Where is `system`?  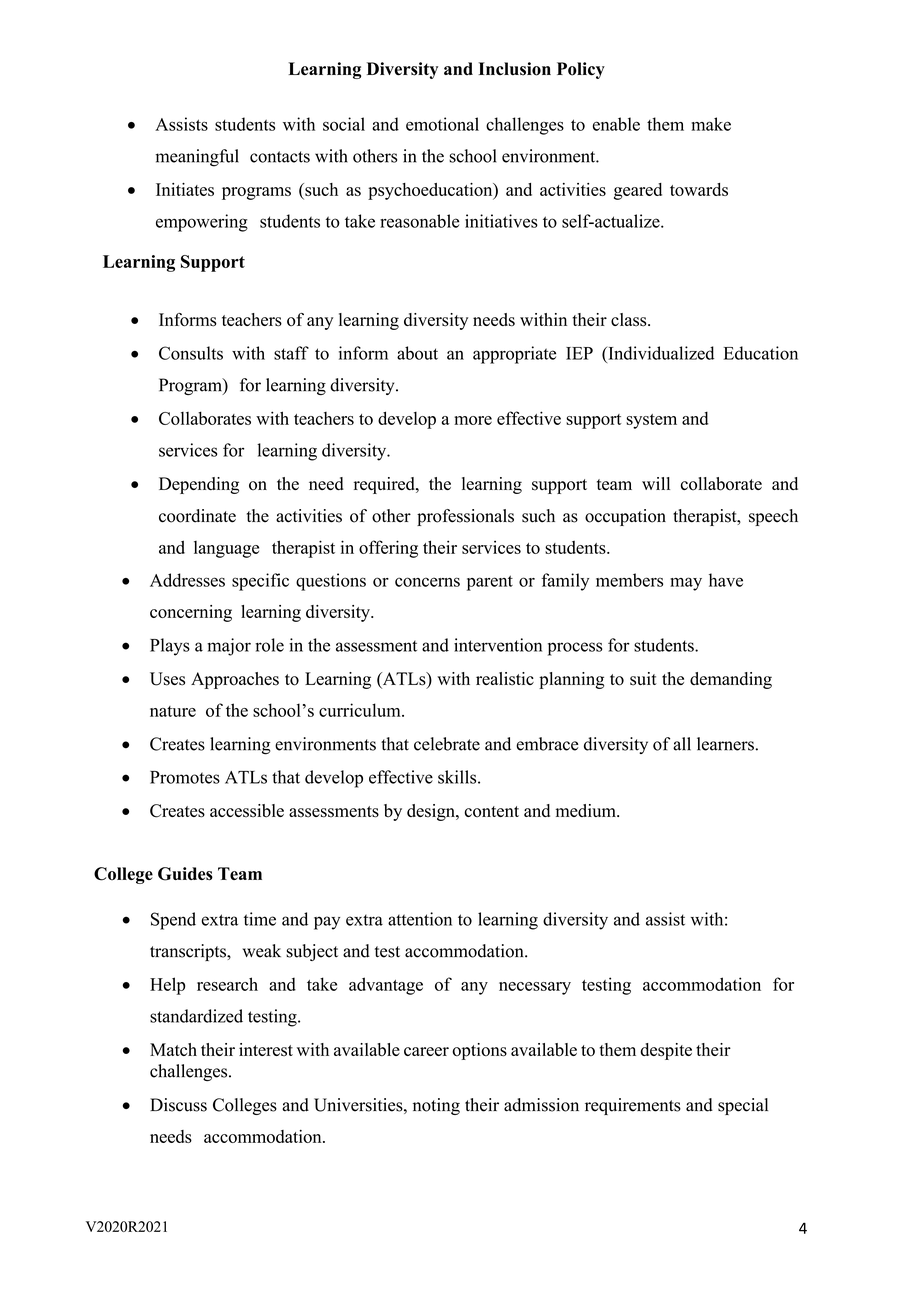 system is located at coordinates (651, 421).
